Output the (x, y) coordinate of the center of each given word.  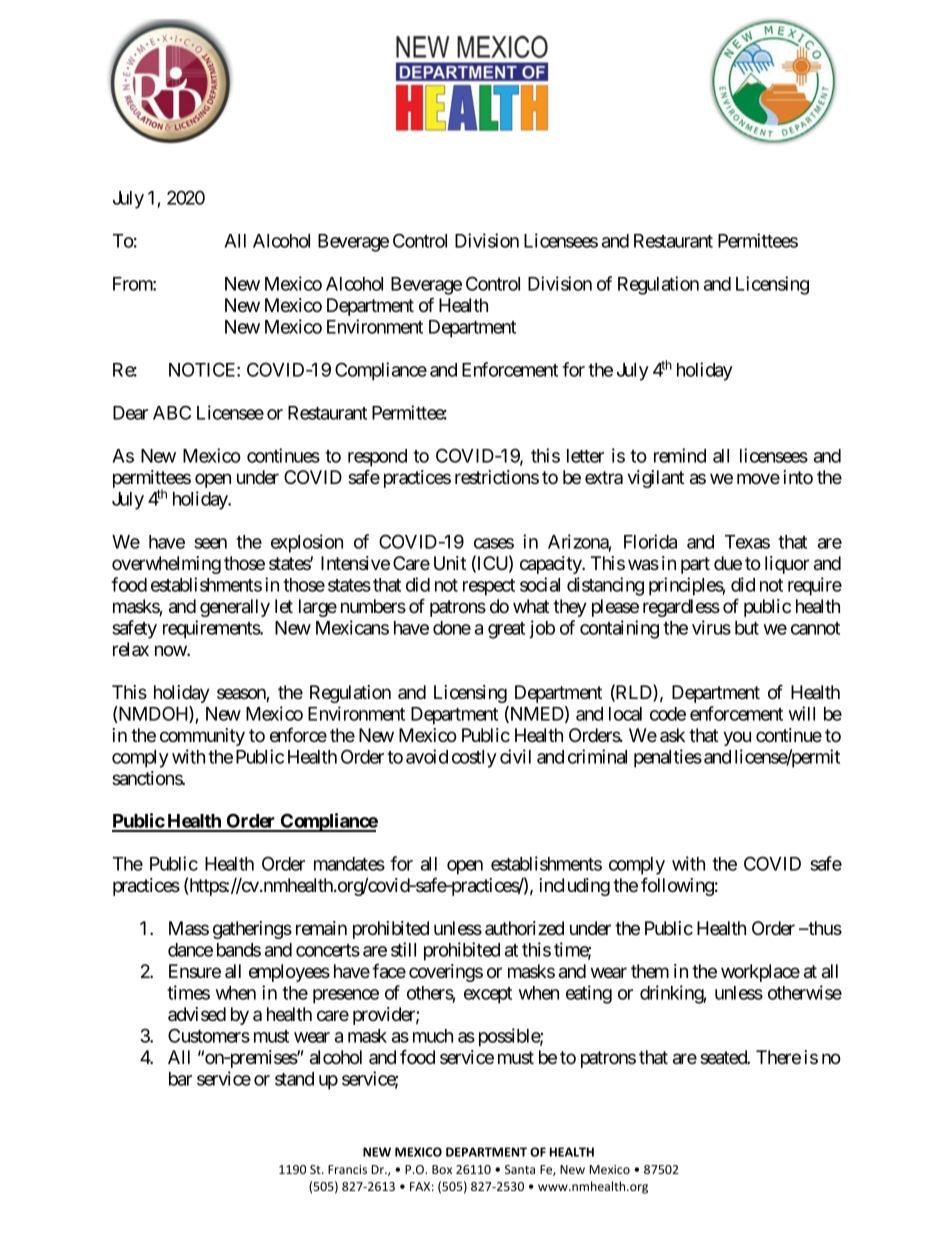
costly (474, 759)
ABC (172, 412)
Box (442, 1169)
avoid (427, 756)
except (488, 995)
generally (235, 608)
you (737, 738)
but (747, 628)
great (506, 630)
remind (680, 455)
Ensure (195, 971)
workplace (760, 973)
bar (180, 1079)
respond (377, 458)
